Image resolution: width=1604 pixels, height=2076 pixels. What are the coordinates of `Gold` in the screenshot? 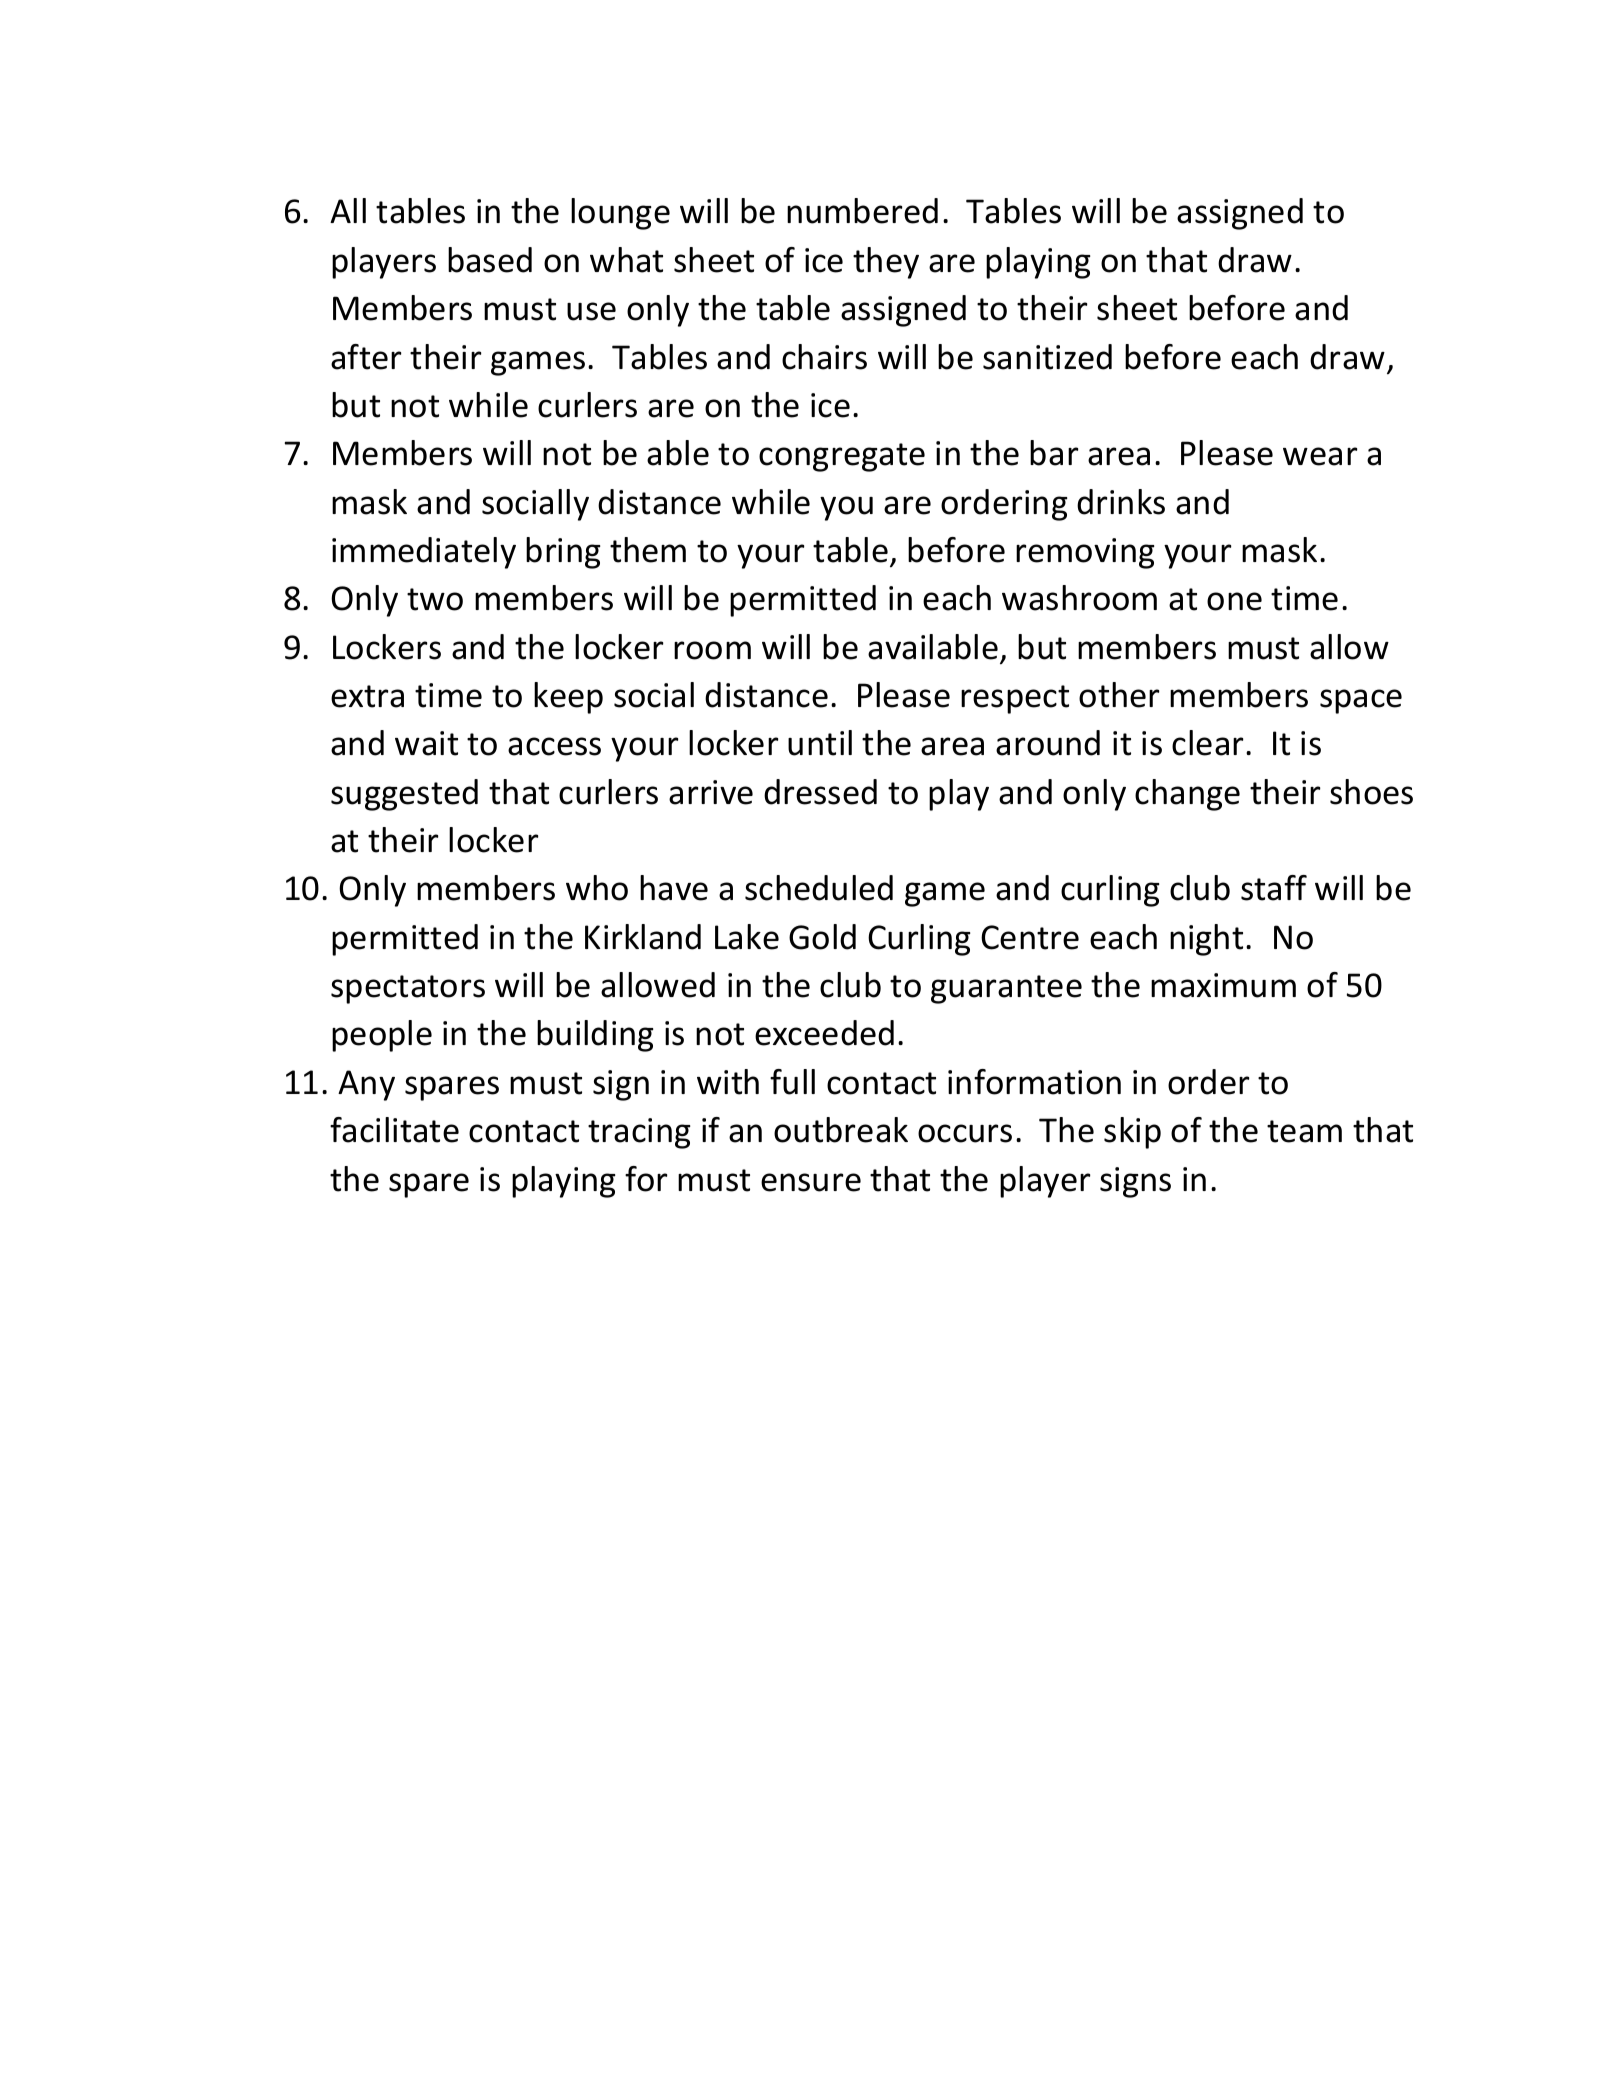 It's located at (822, 937).
